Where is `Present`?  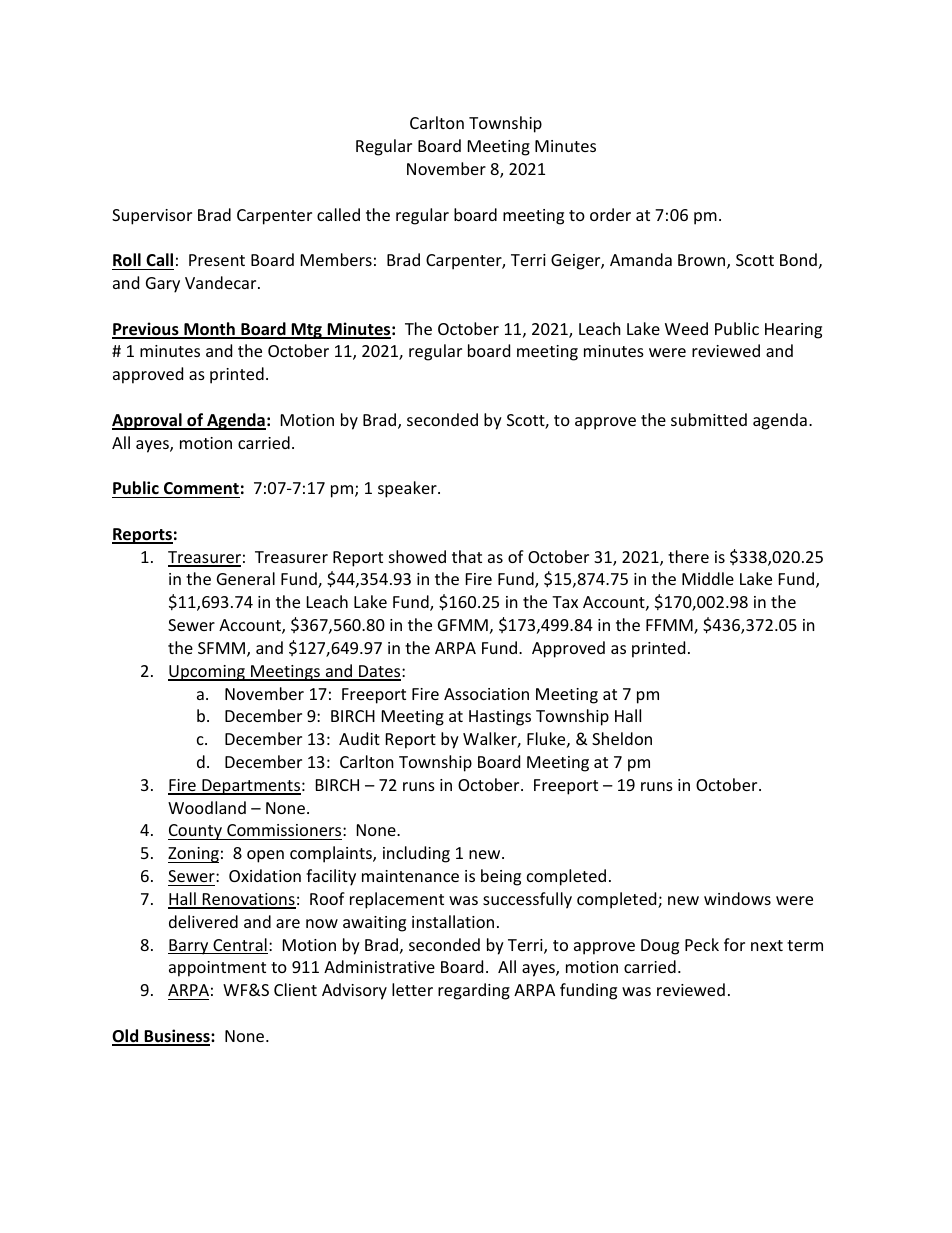
Present is located at coordinates (217, 260).
